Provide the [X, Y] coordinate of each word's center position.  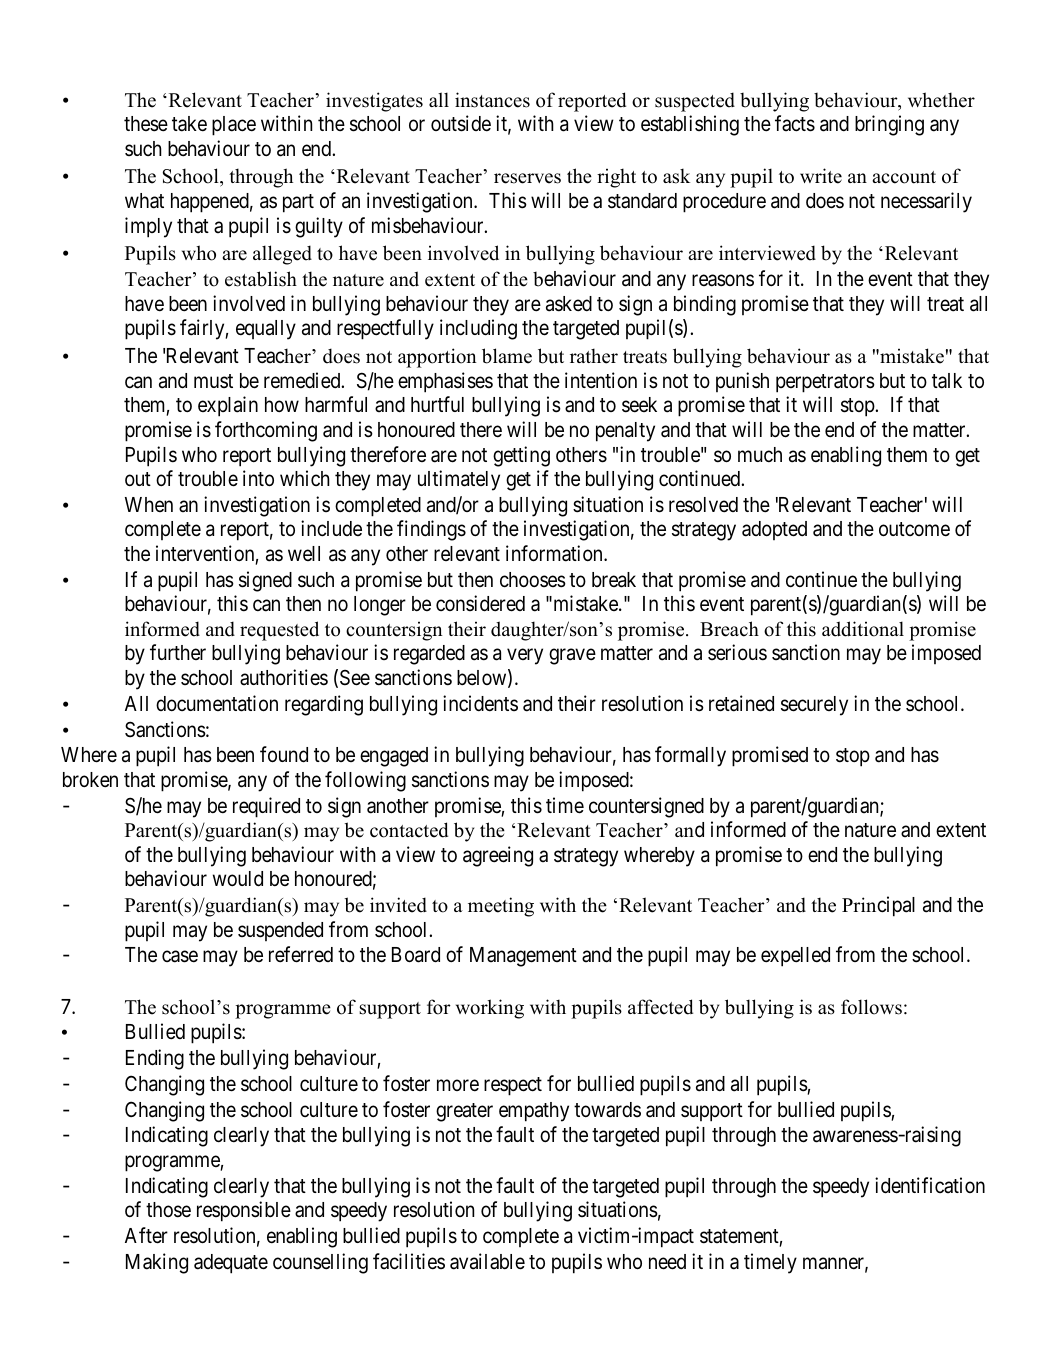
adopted [774, 530]
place [234, 126]
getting [521, 456]
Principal [878, 906]
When [149, 504]
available [487, 1261]
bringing [889, 125]
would [238, 879]
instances [492, 100]
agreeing [498, 856]
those [168, 1210]
